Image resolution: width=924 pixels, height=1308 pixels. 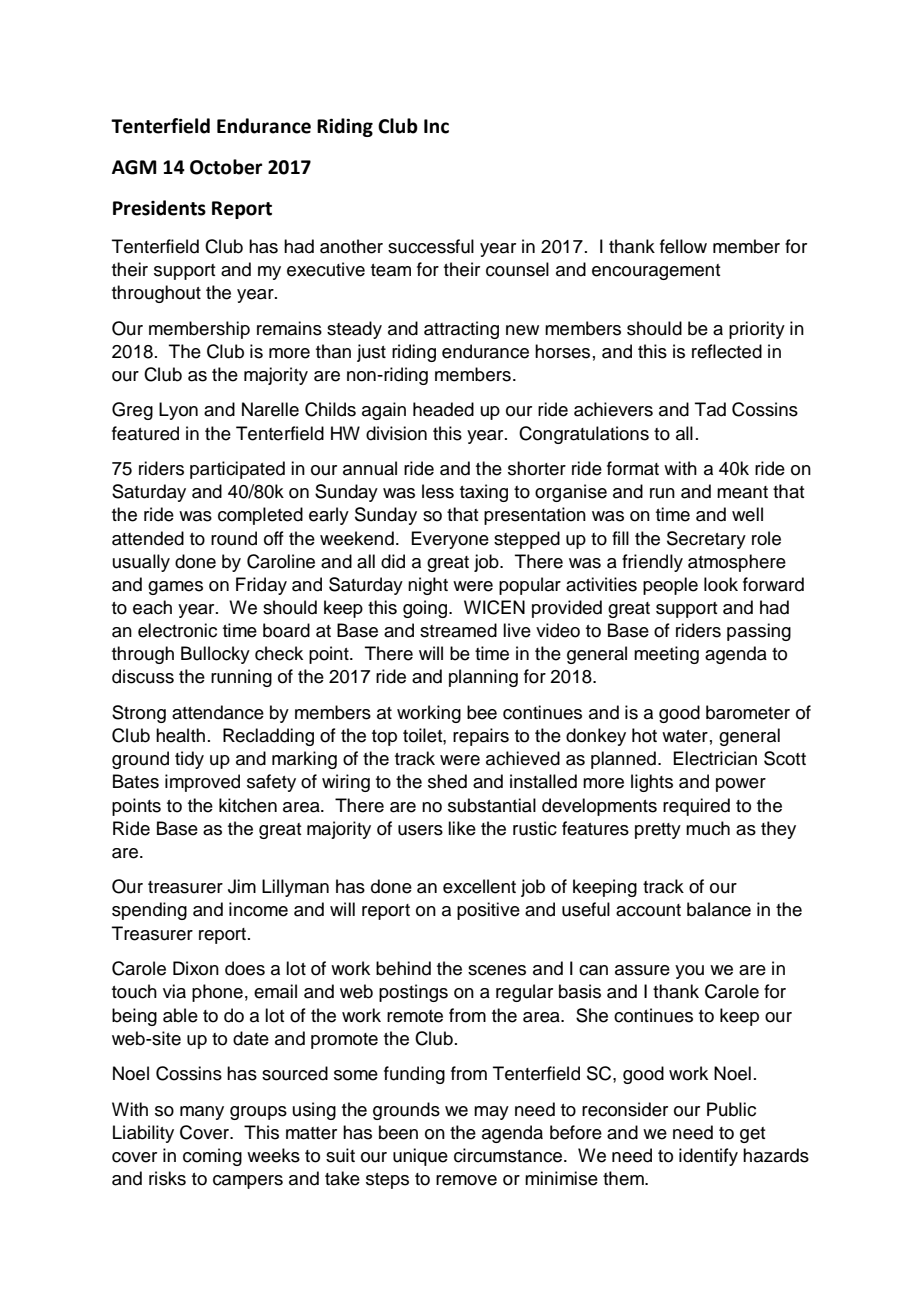 I want to click on planning, so click(x=483, y=678).
